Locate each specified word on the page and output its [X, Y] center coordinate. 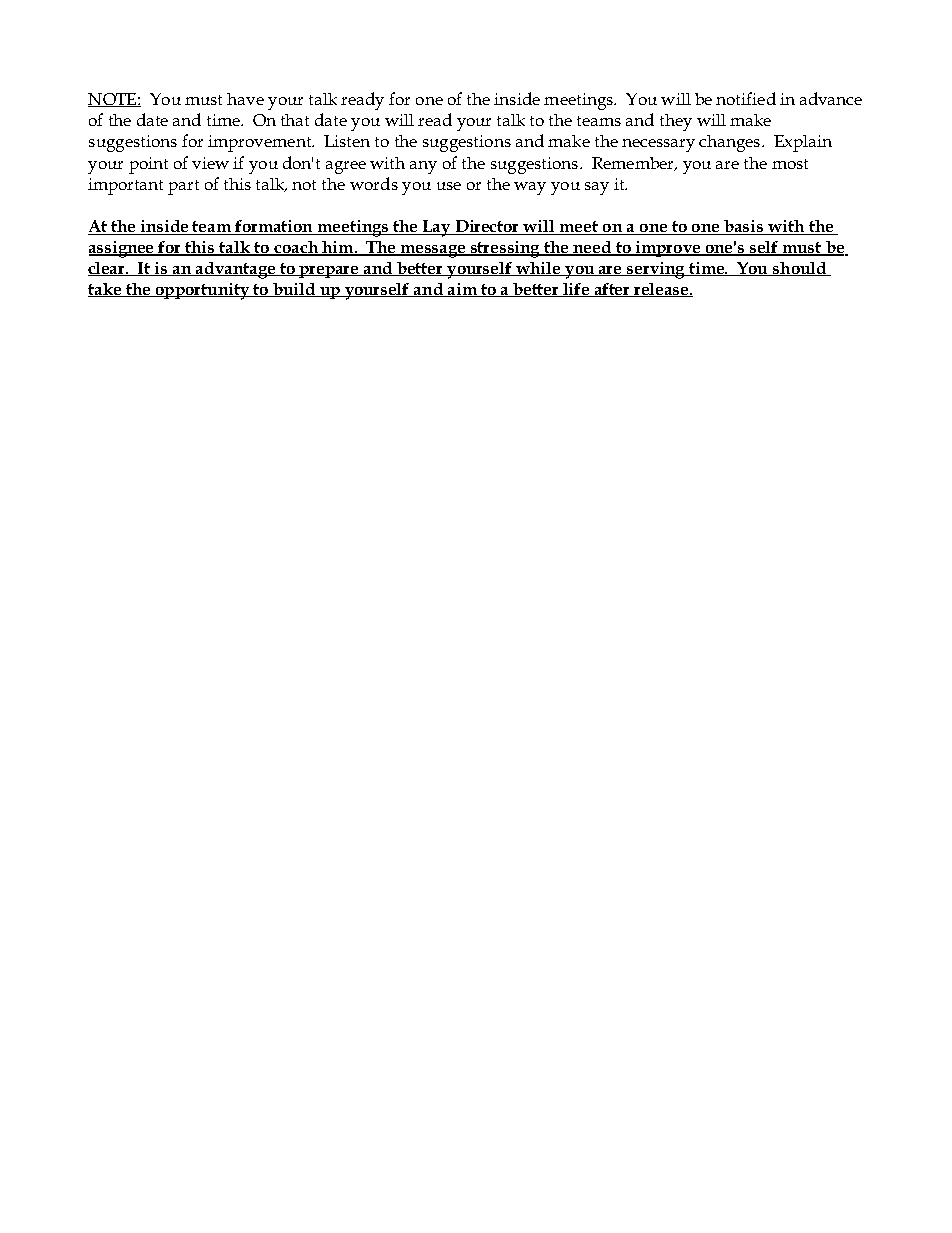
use [449, 186]
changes [731, 143]
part [183, 187]
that [295, 120]
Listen [347, 141]
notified [746, 98]
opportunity [202, 291]
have [245, 99]
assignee [123, 249]
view [210, 163]
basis [744, 227]
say [597, 188]
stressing [506, 249]
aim [462, 290]
